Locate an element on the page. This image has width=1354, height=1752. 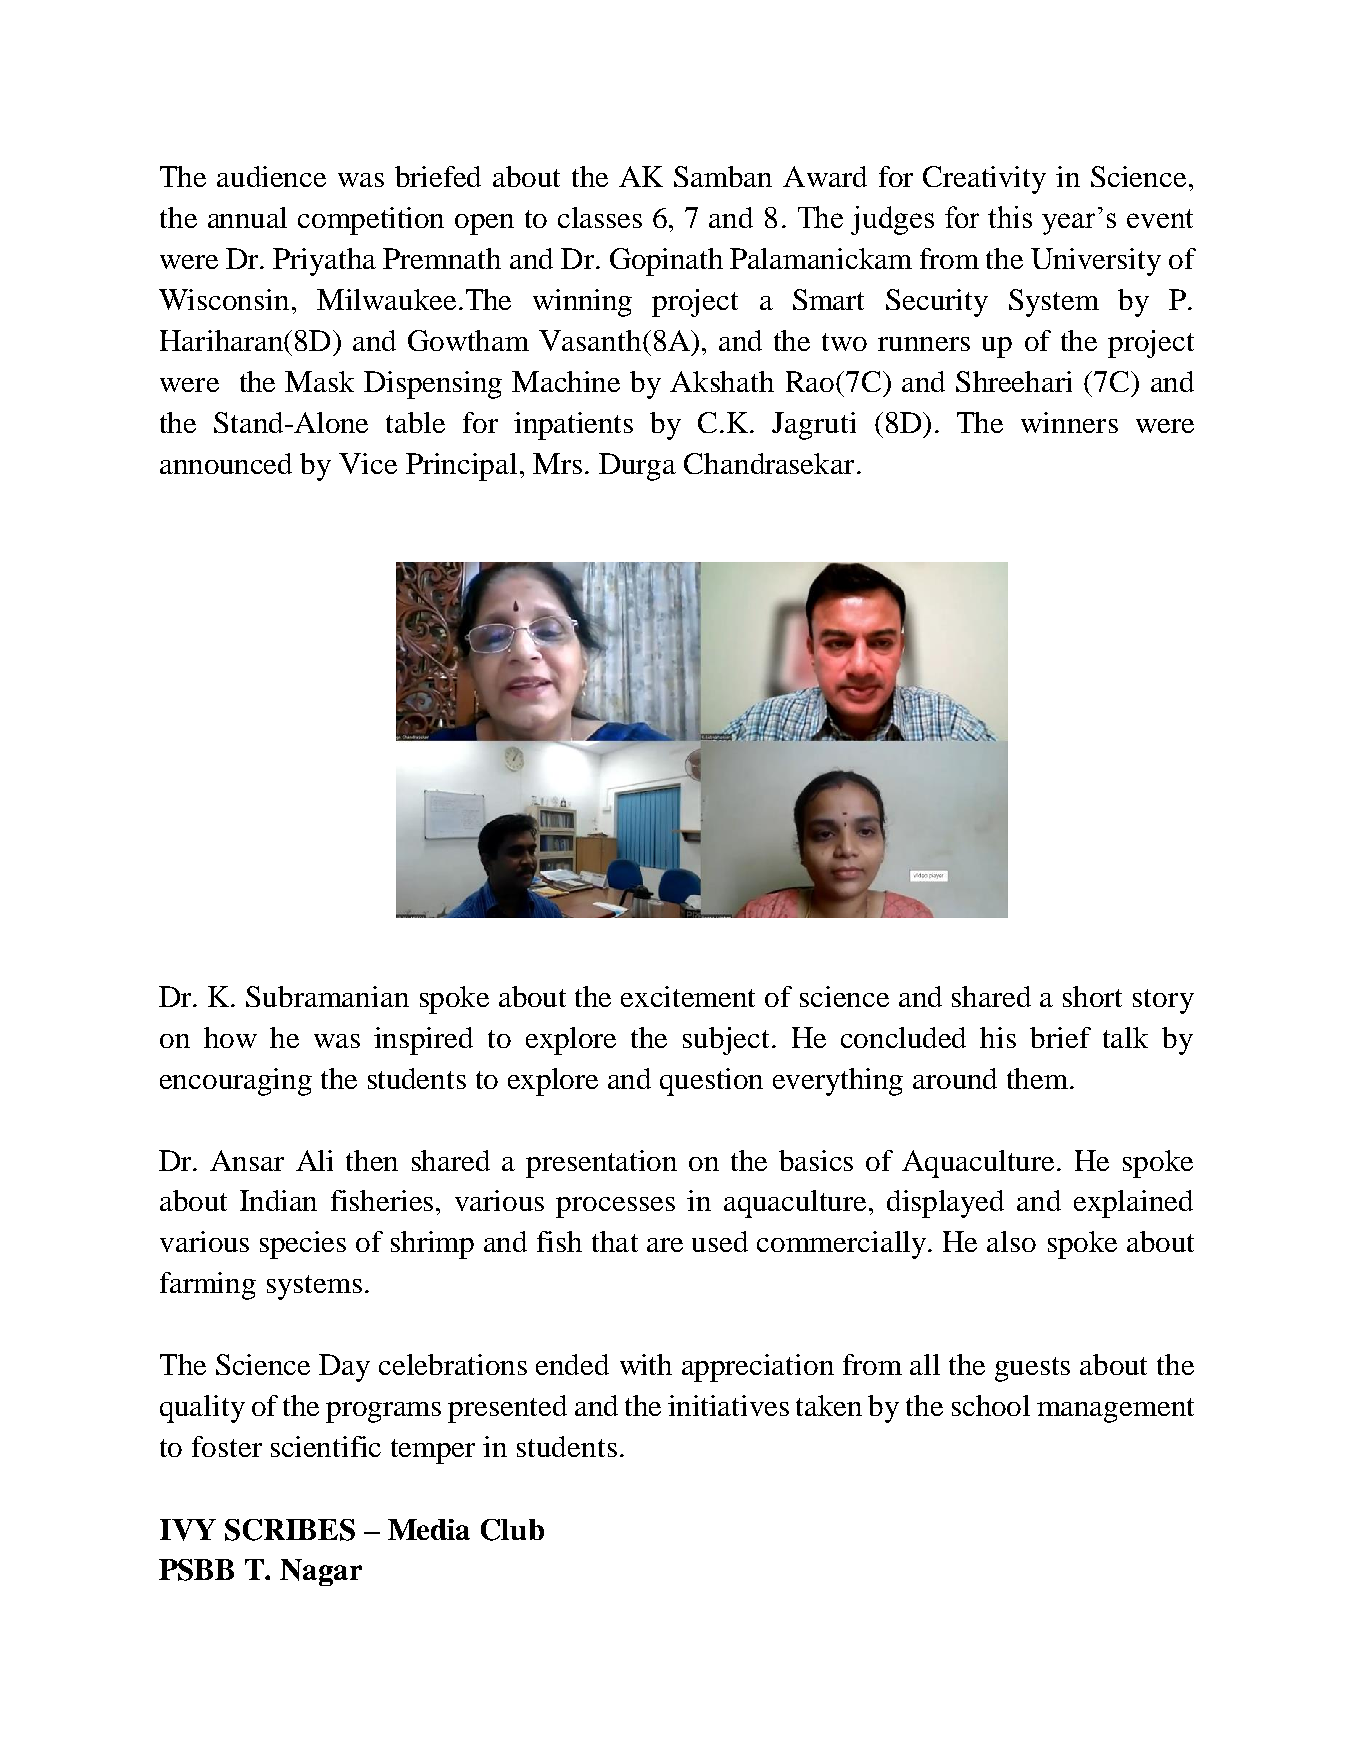
question is located at coordinates (711, 1082).
